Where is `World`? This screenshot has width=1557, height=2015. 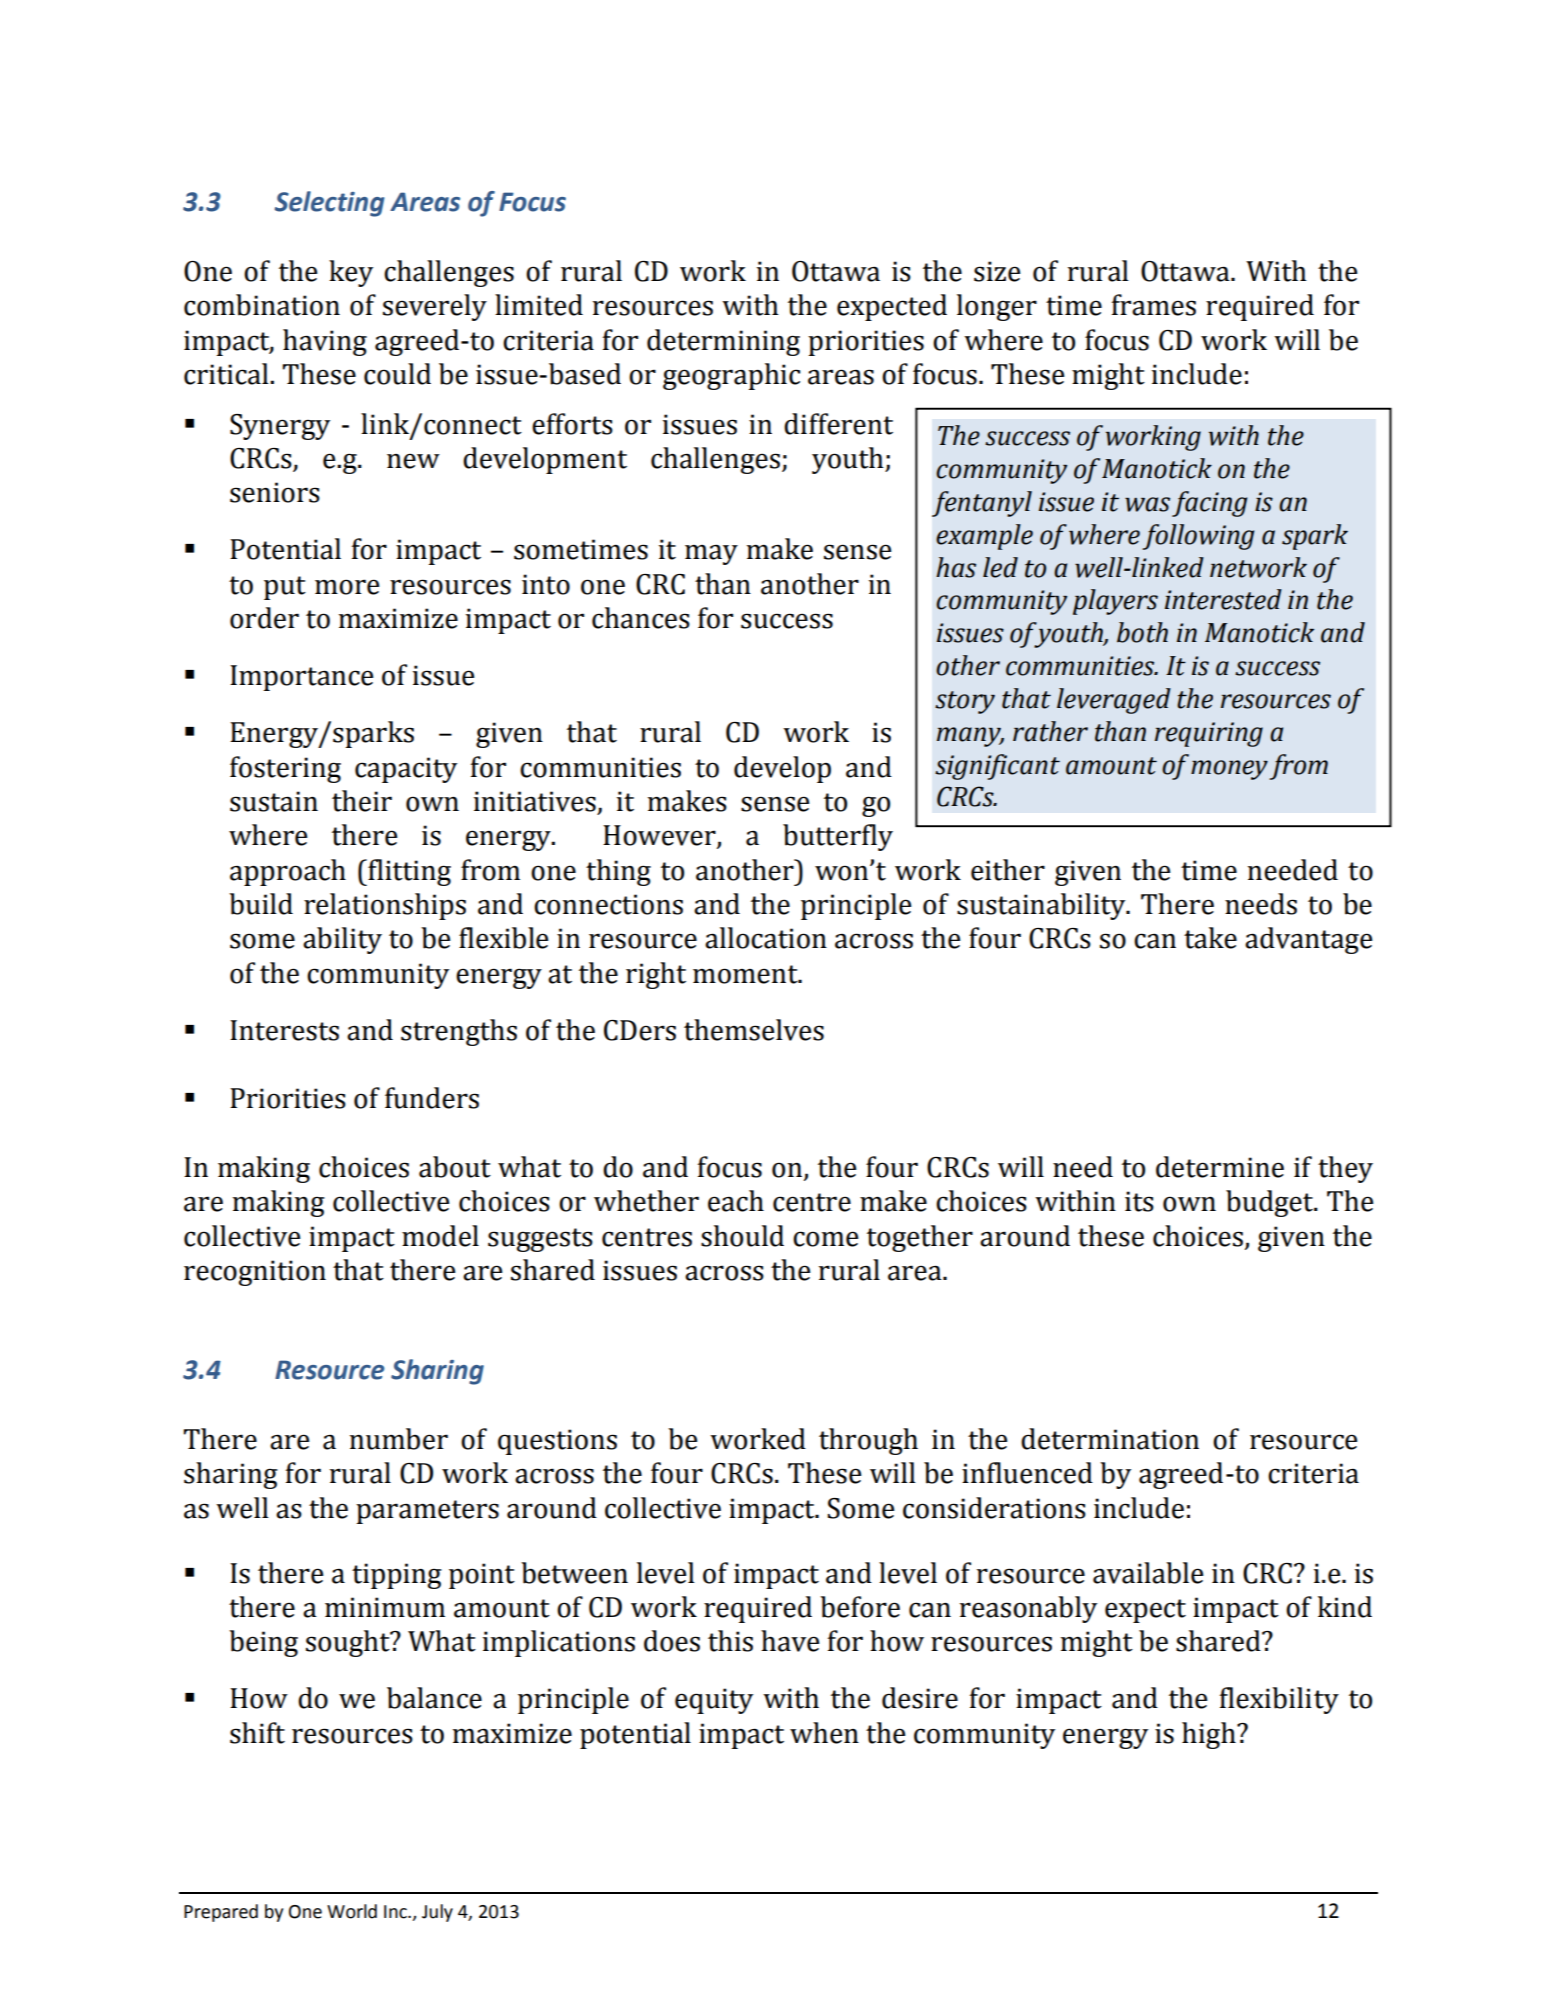 World is located at coordinates (352, 1911).
